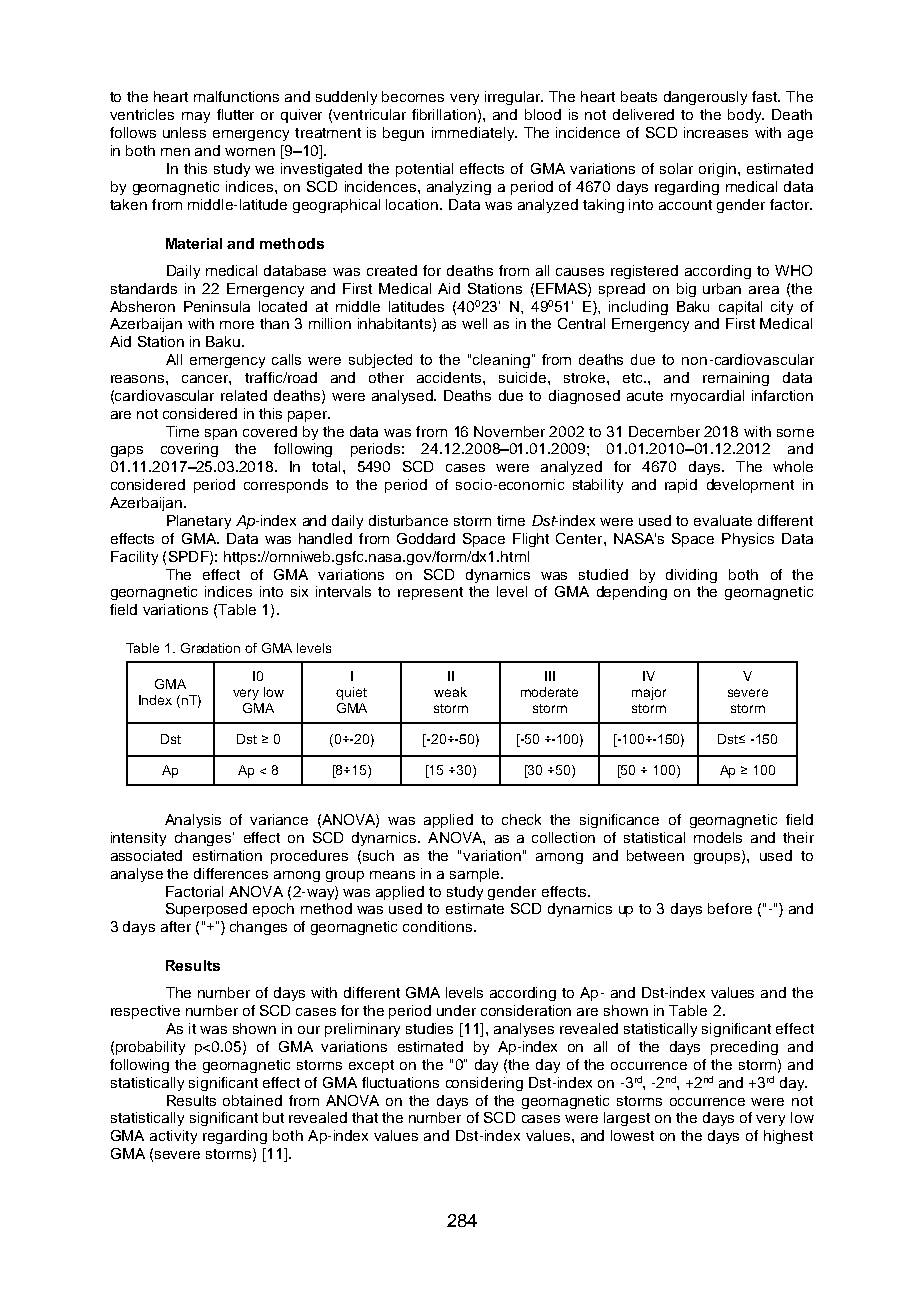  What do you see at coordinates (716, 132) in the screenshot?
I see `increases` at bounding box center [716, 132].
